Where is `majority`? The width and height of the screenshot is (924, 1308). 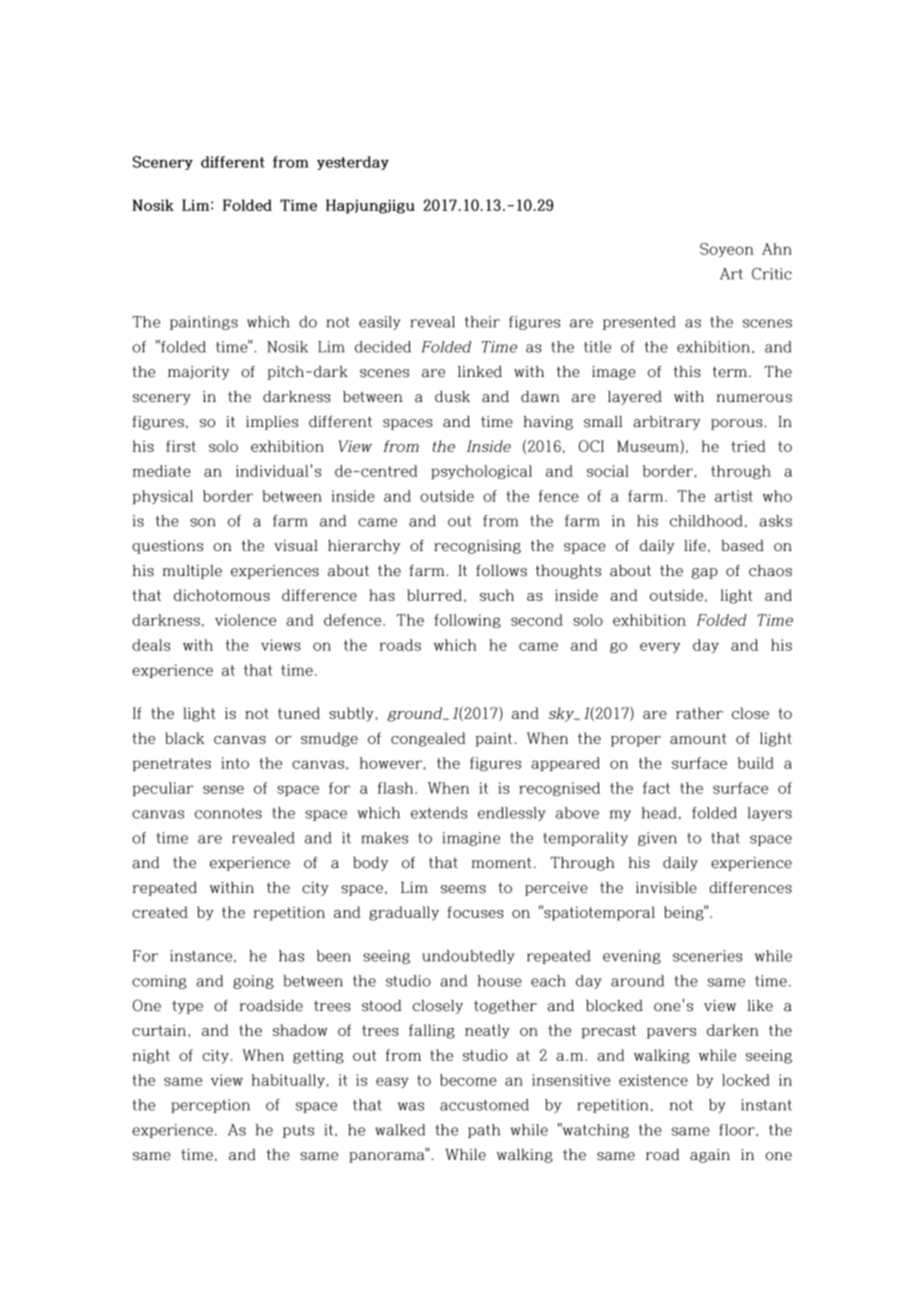 majority is located at coordinates (199, 373).
